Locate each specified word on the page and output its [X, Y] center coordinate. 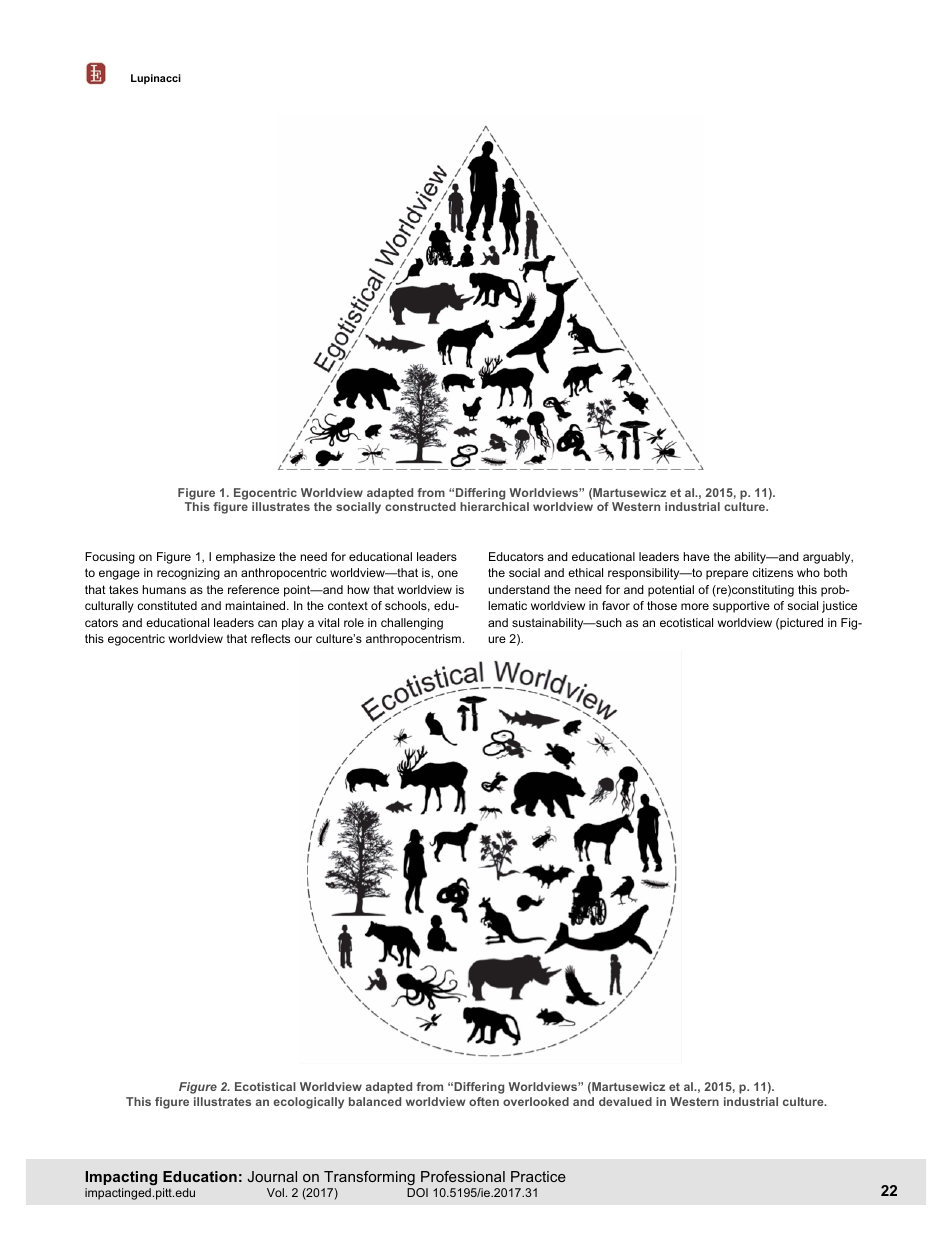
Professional [463, 1176]
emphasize [245, 558]
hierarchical [494, 506]
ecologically [308, 1103]
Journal [272, 1176]
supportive [741, 607]
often [484, 1101]
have [697, 556]
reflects [270, 638]
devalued [625, 1101]
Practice [538, 1176]
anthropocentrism [413, 640]
